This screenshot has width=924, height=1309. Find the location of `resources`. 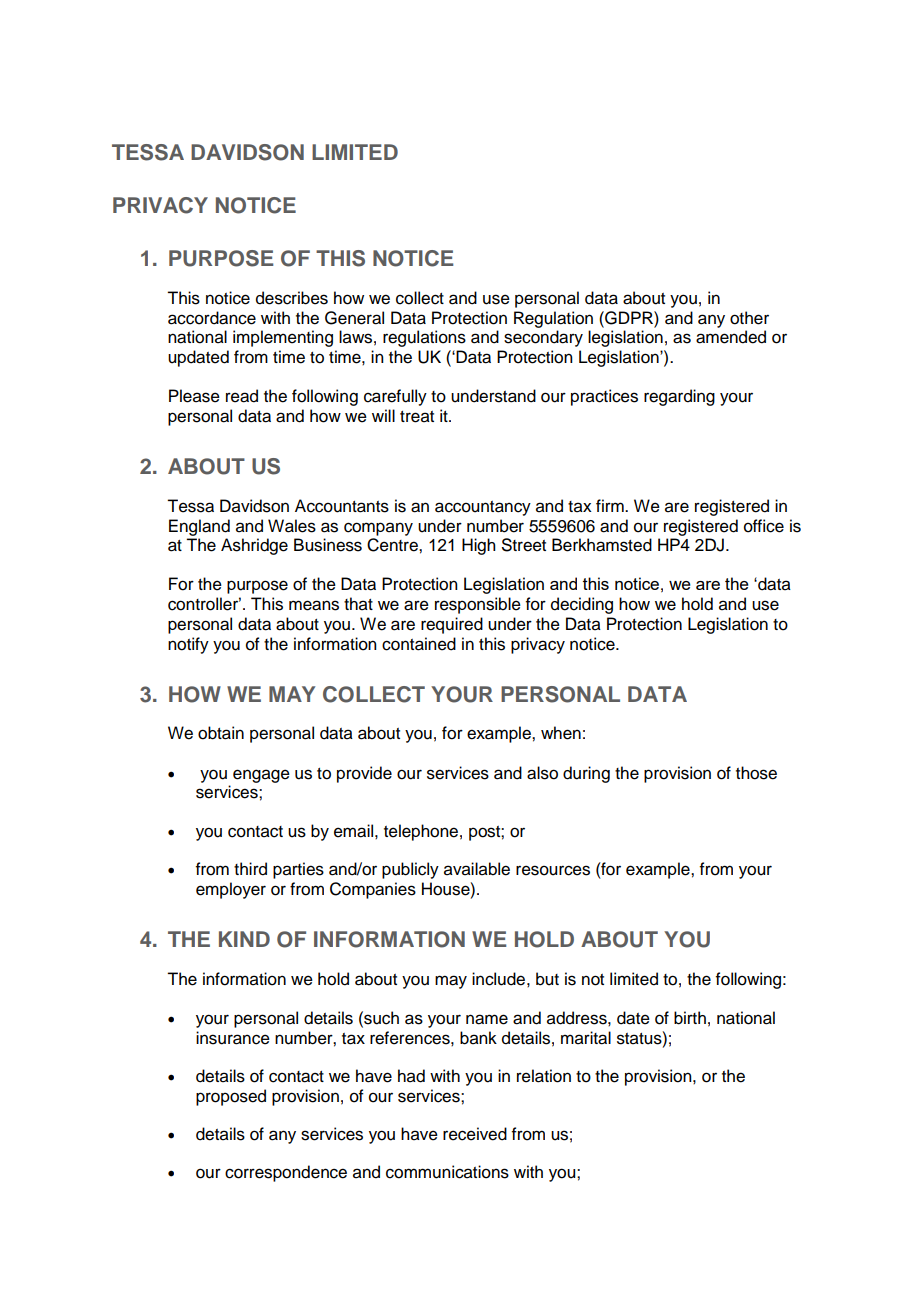

resources is located at coordinates (553, 870).
